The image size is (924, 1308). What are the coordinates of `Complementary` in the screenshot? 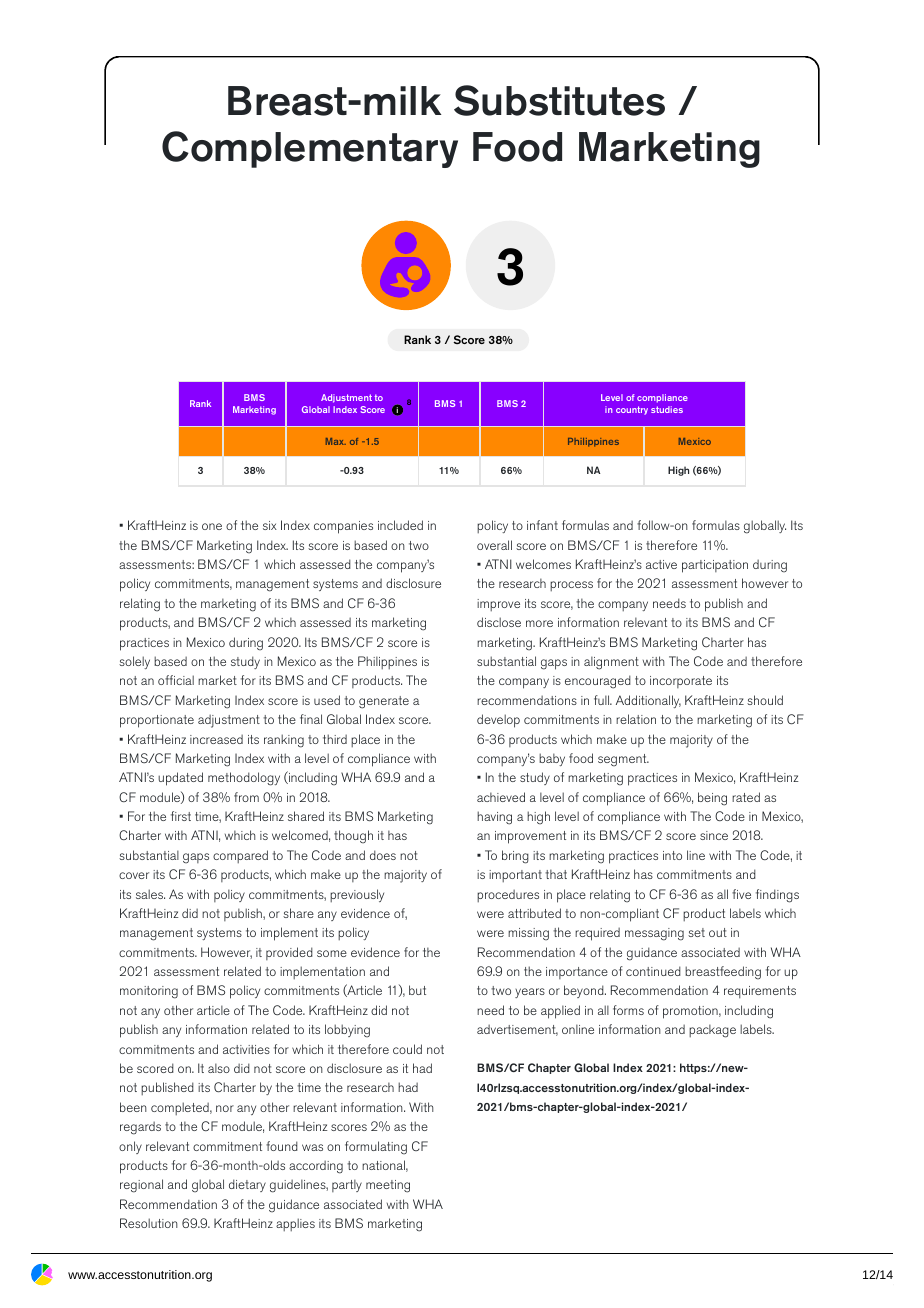 It's located at (310, 149).
